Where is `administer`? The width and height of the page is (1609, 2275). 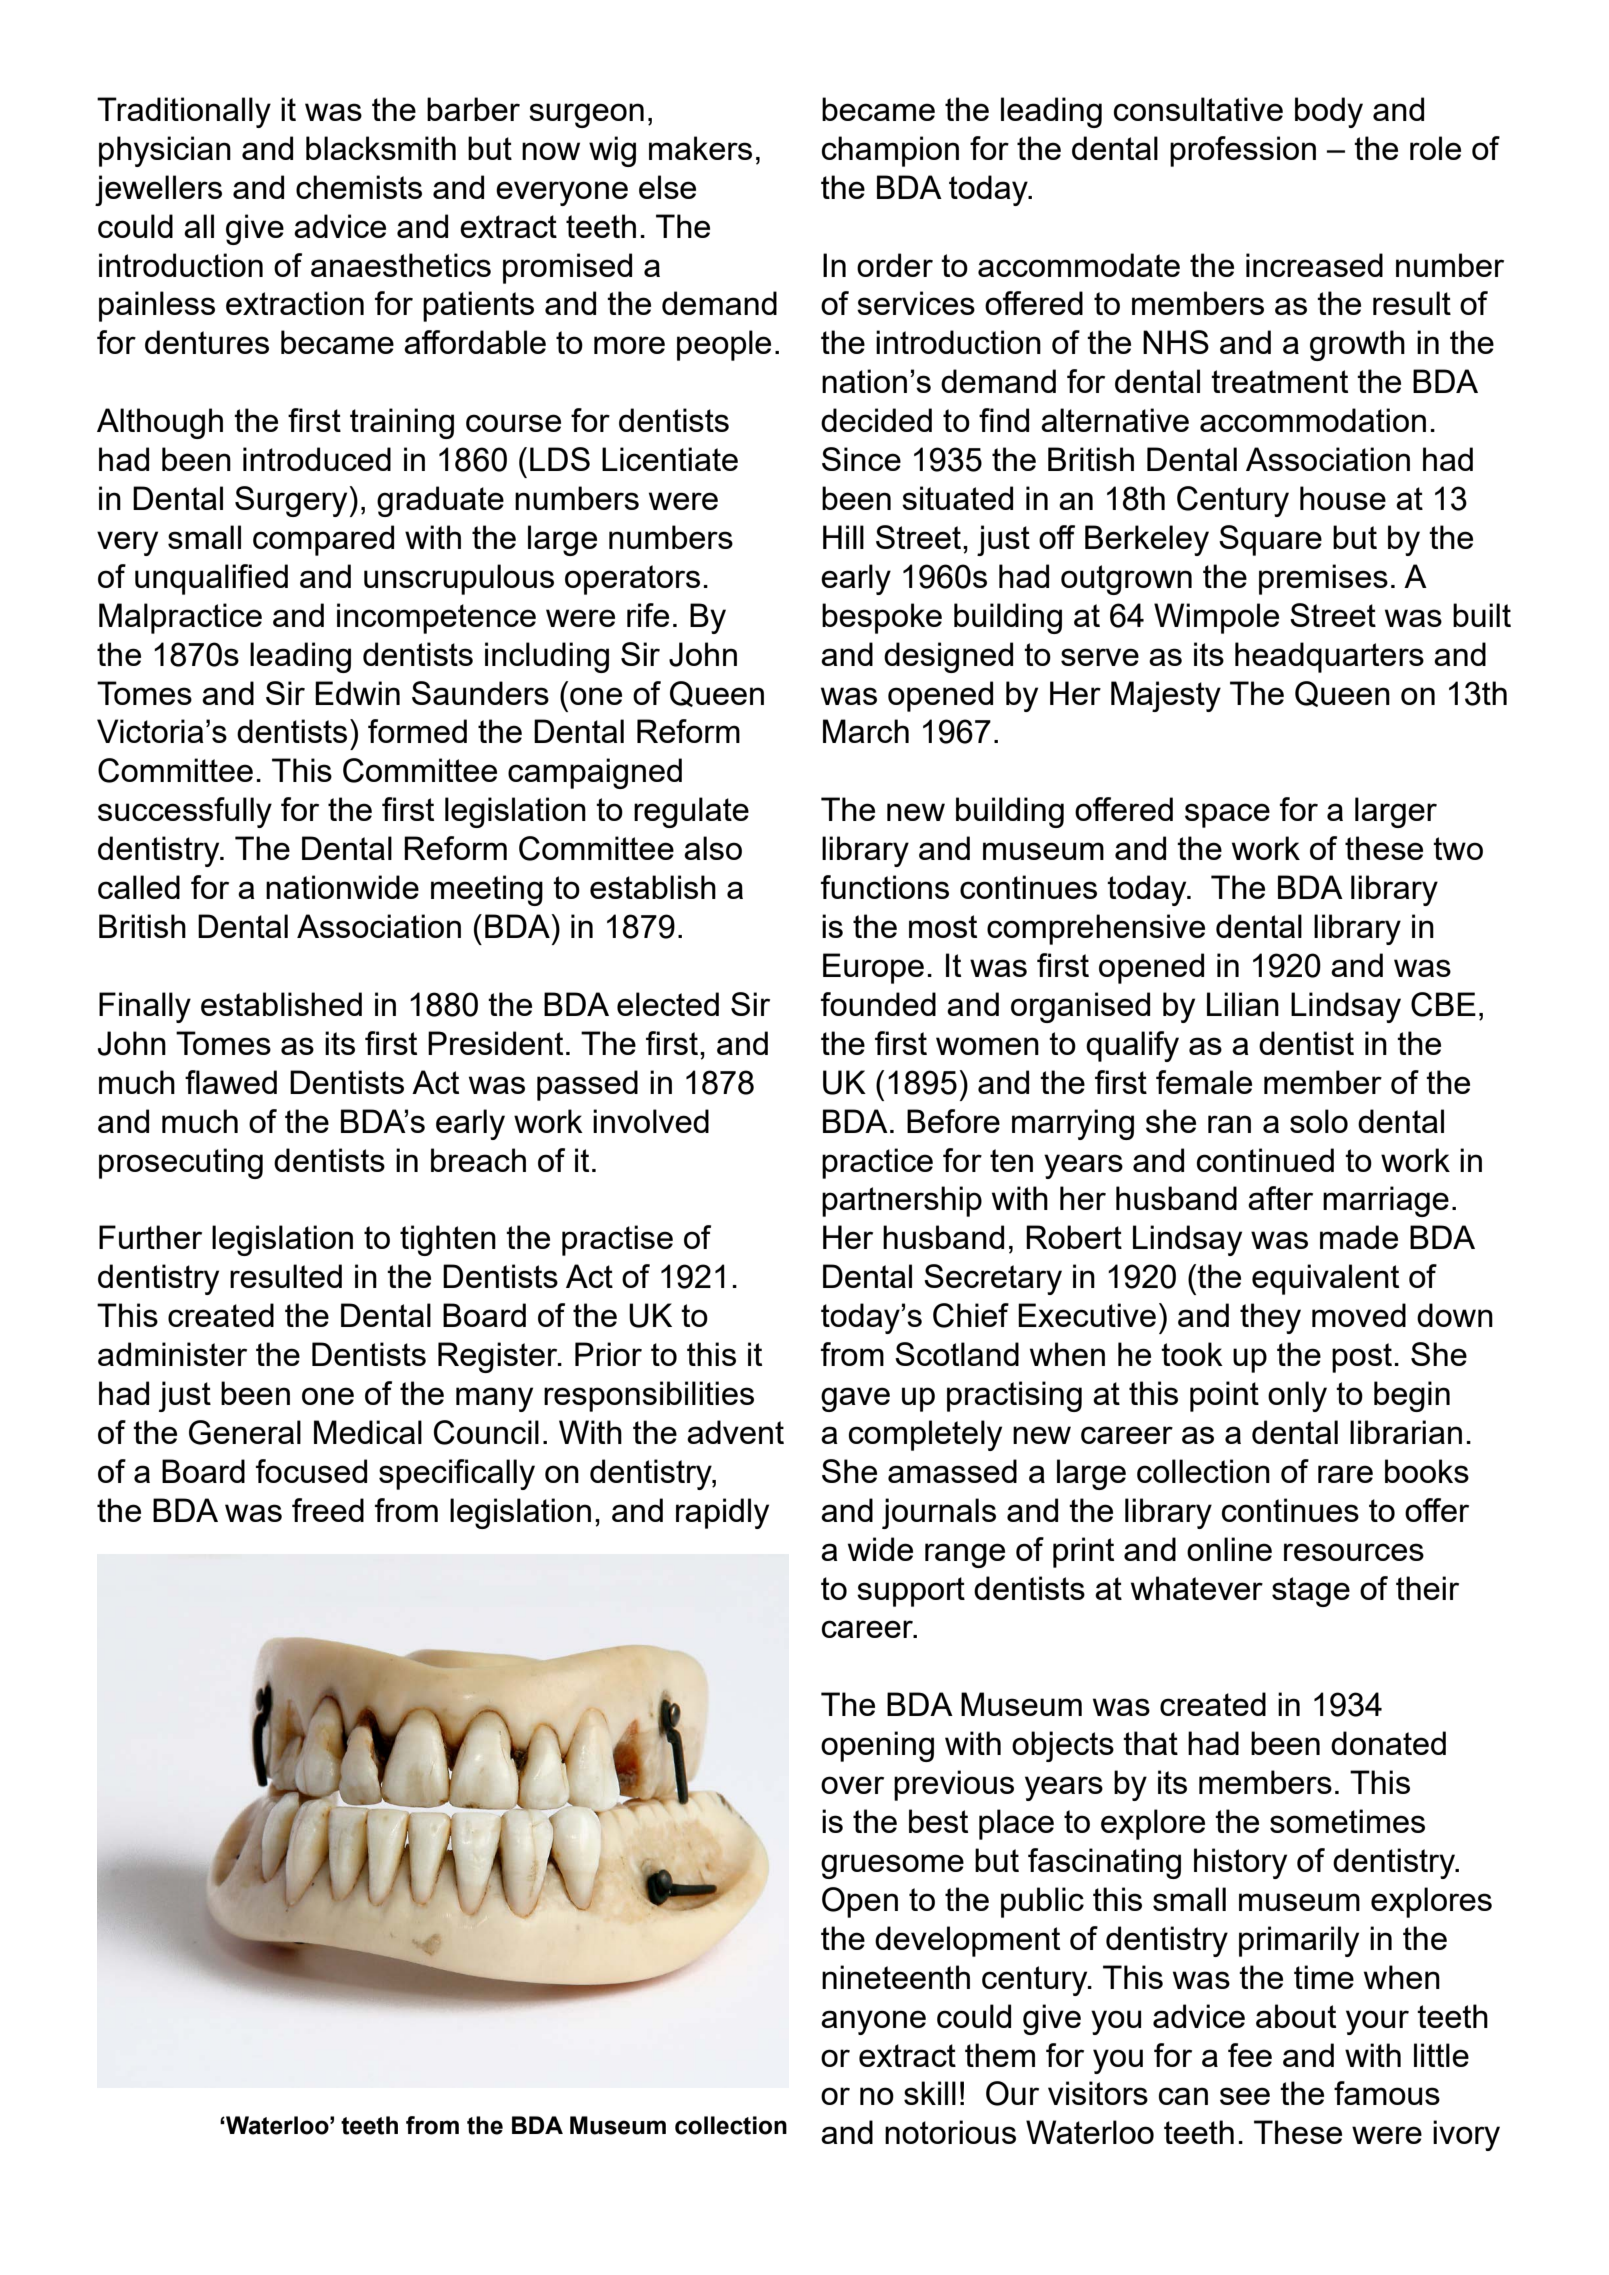 administer is located at coordinates (172, 1354).
